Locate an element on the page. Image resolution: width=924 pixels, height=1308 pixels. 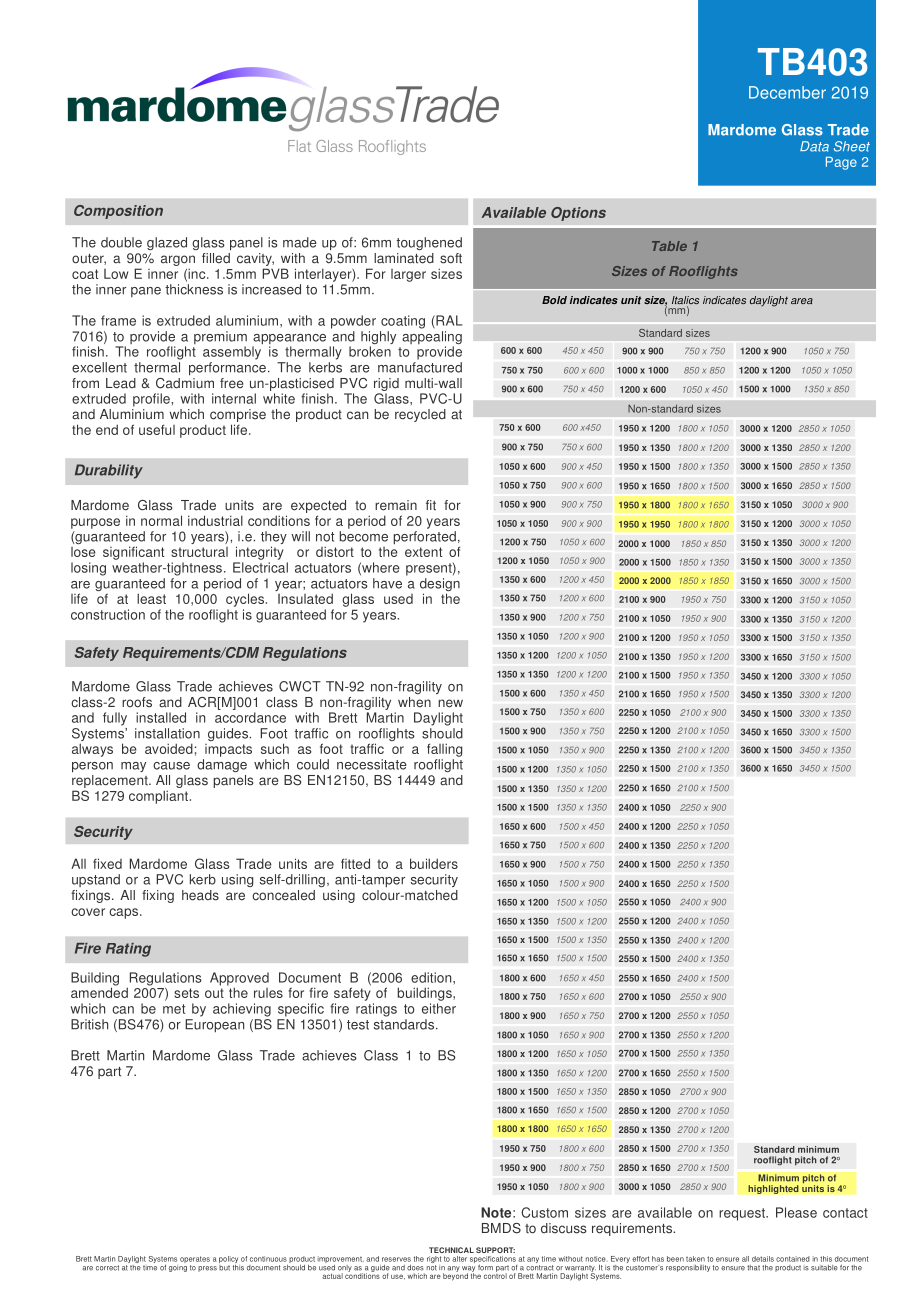
falling is located at coordinates (444, 750).
